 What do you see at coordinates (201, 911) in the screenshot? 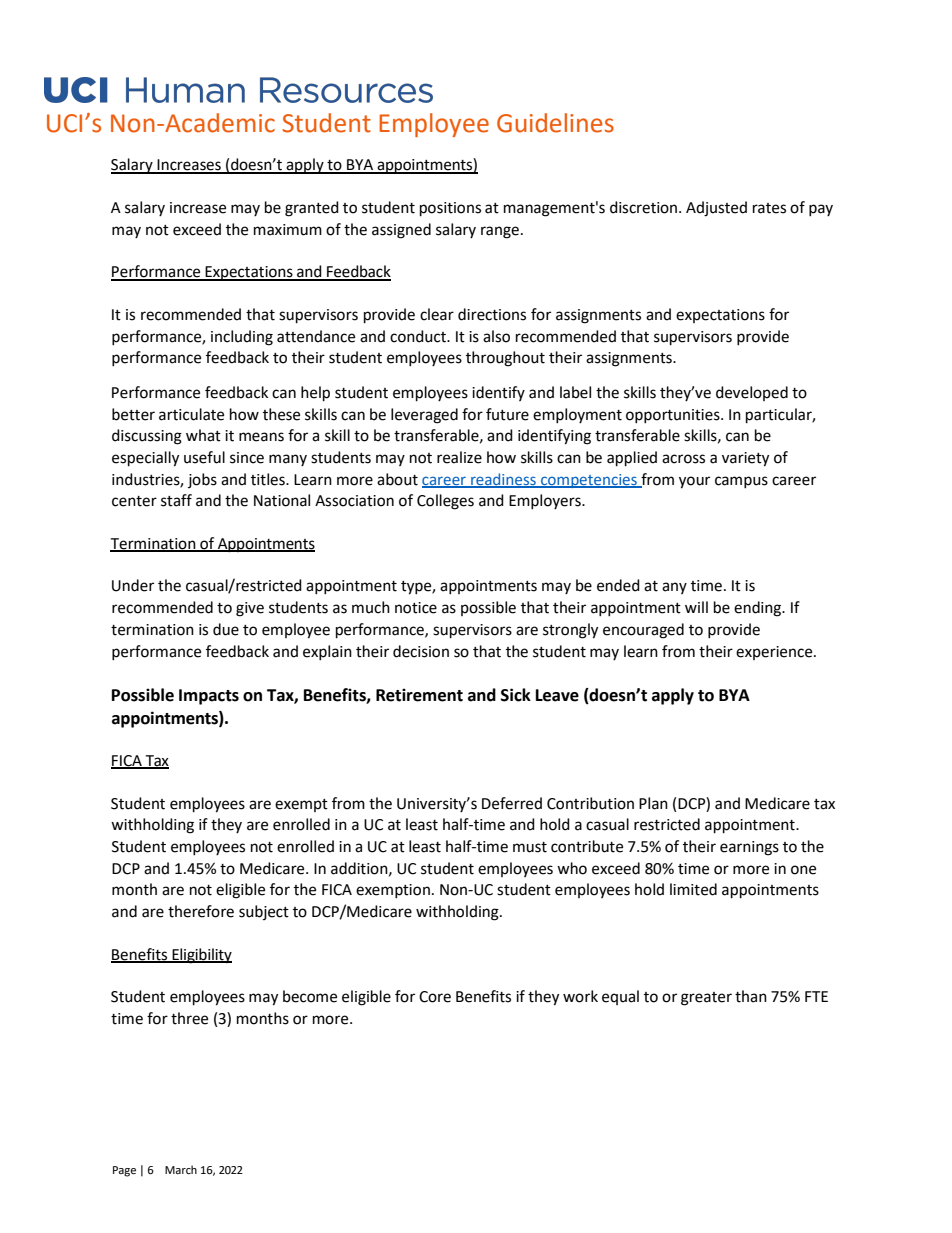
I see `therefore` at bounding box center [201, 911].
